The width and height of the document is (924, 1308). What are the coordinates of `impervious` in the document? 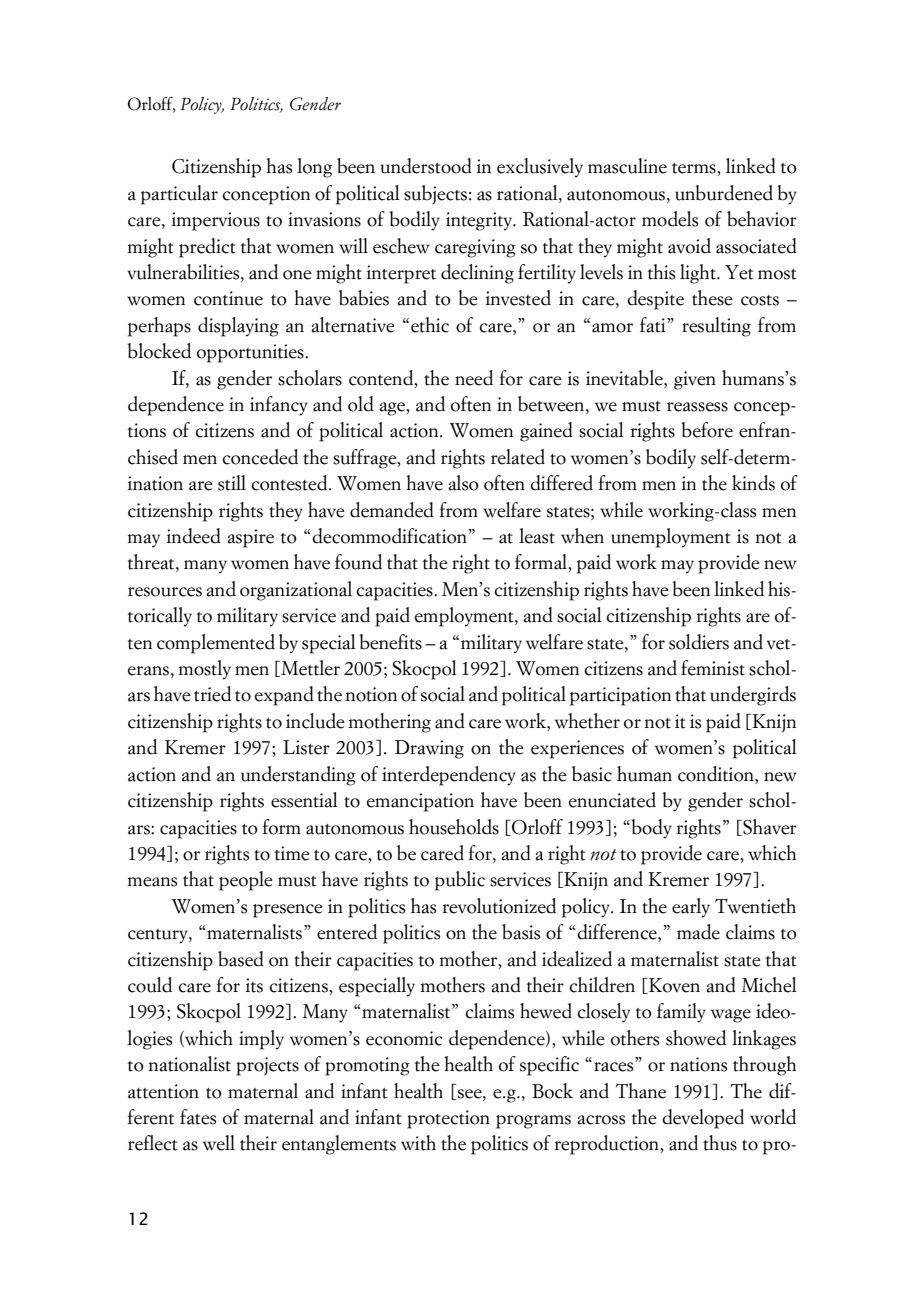 It's located at (215, 221).
